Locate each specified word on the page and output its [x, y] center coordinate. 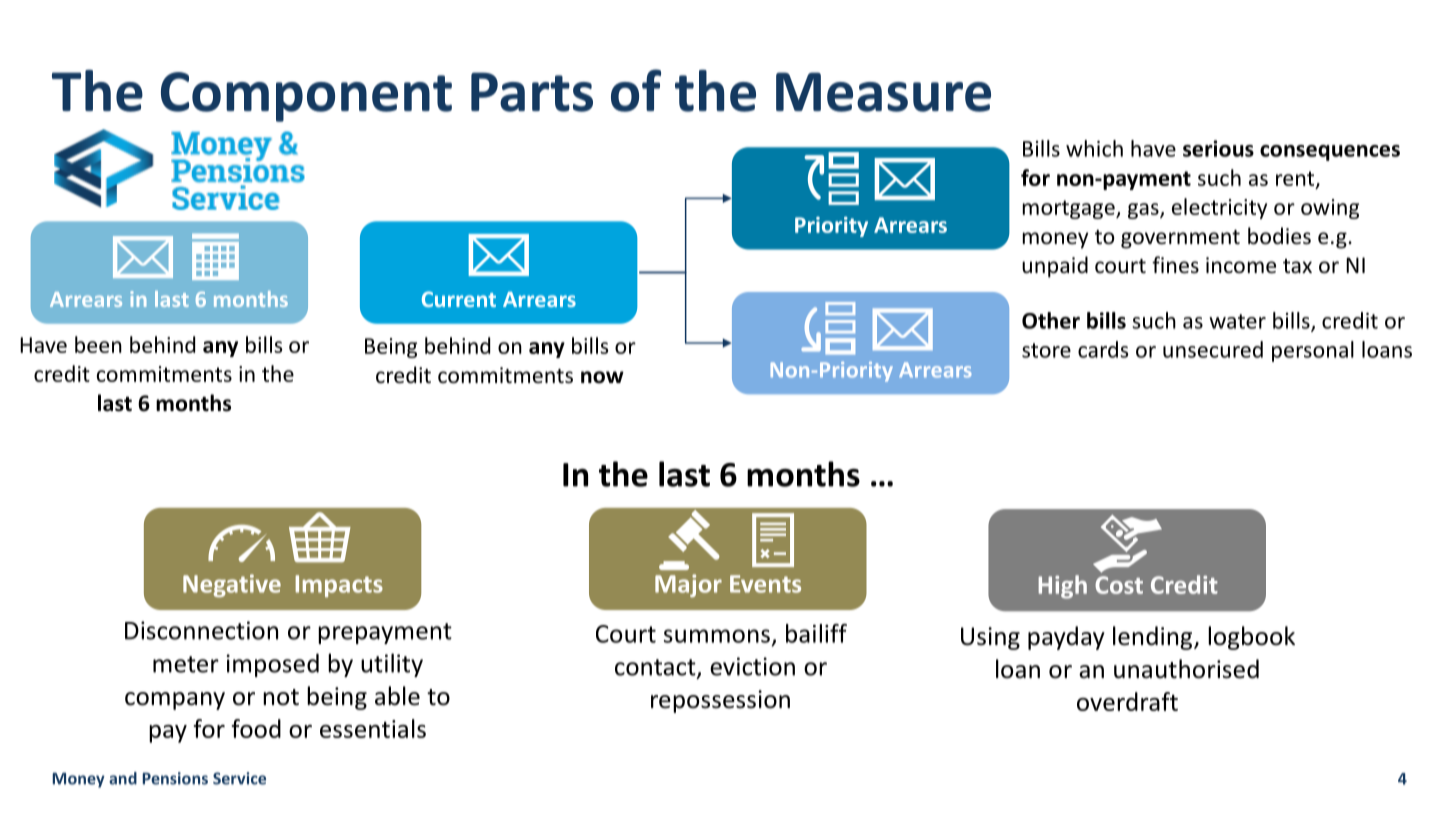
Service [239, 778]
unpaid [1055, 267]
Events [765, 584]
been [98, 344]
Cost [1119, 585]
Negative [232, 585]
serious [1218, 148]
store [1046, 350]
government [1180, 239]
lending [1154, 638]
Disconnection [201, 630]
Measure [883, 92]
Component [306, 97]
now [602, 377]
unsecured [1213, 349]
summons [717, 636]
